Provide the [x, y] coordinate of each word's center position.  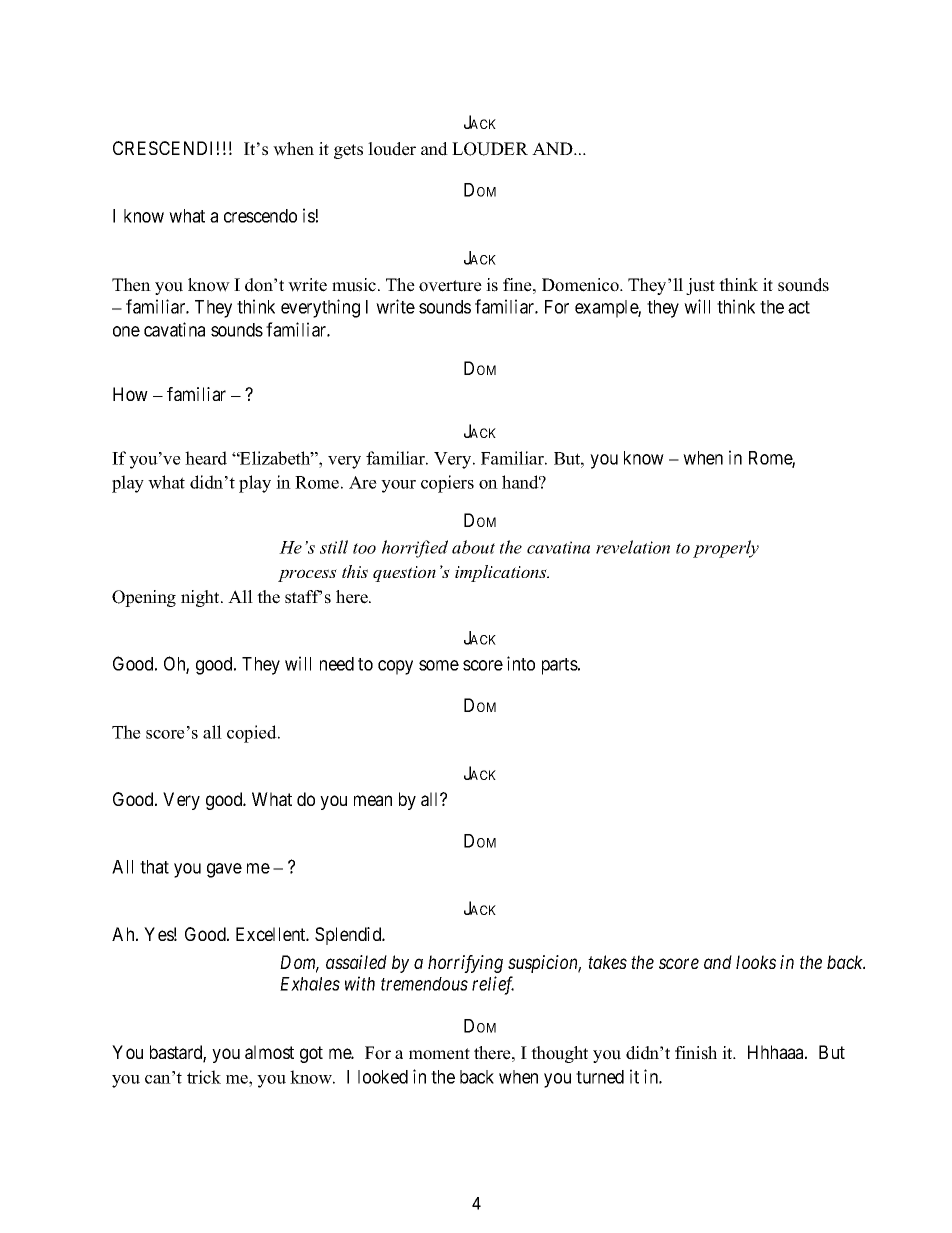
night [201, 598]
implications [502, 573]
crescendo [260, 216]
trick [204, 1077]
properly [726, 549]
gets [348, 151]
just [700, 286]
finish [696, 1053]
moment [439, 1054]
